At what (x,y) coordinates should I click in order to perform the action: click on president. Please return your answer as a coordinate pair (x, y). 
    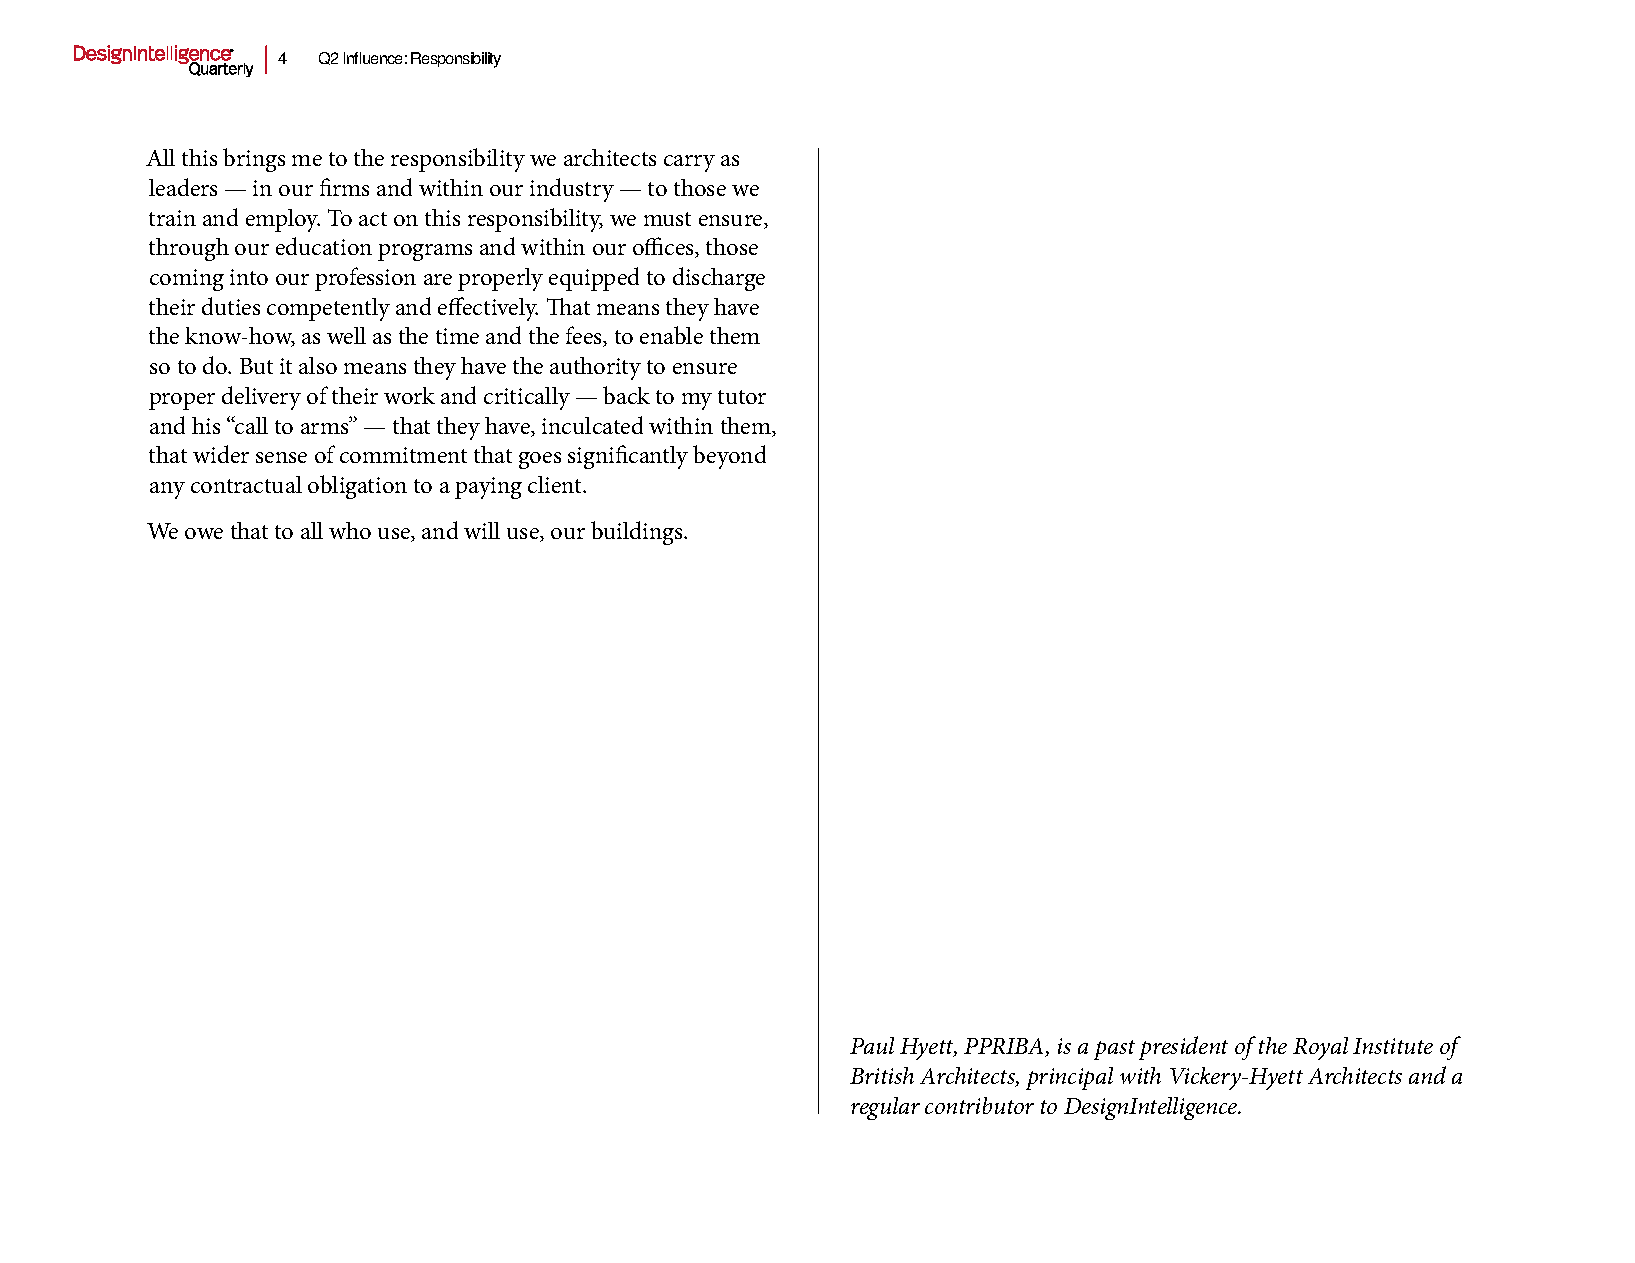
    Looking at the image, I should click on (1183, 1048).
